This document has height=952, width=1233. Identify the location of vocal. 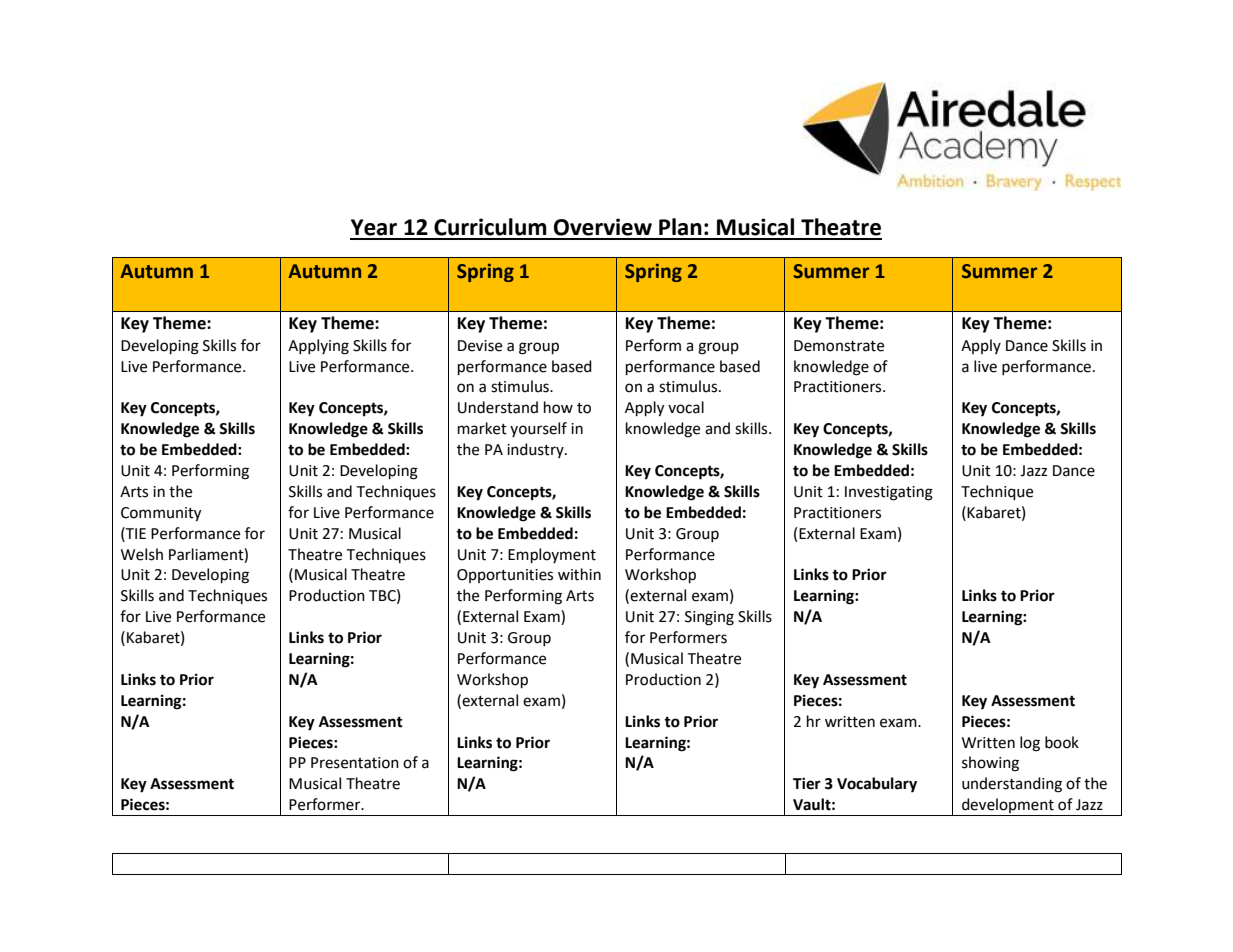
(686, 407).
